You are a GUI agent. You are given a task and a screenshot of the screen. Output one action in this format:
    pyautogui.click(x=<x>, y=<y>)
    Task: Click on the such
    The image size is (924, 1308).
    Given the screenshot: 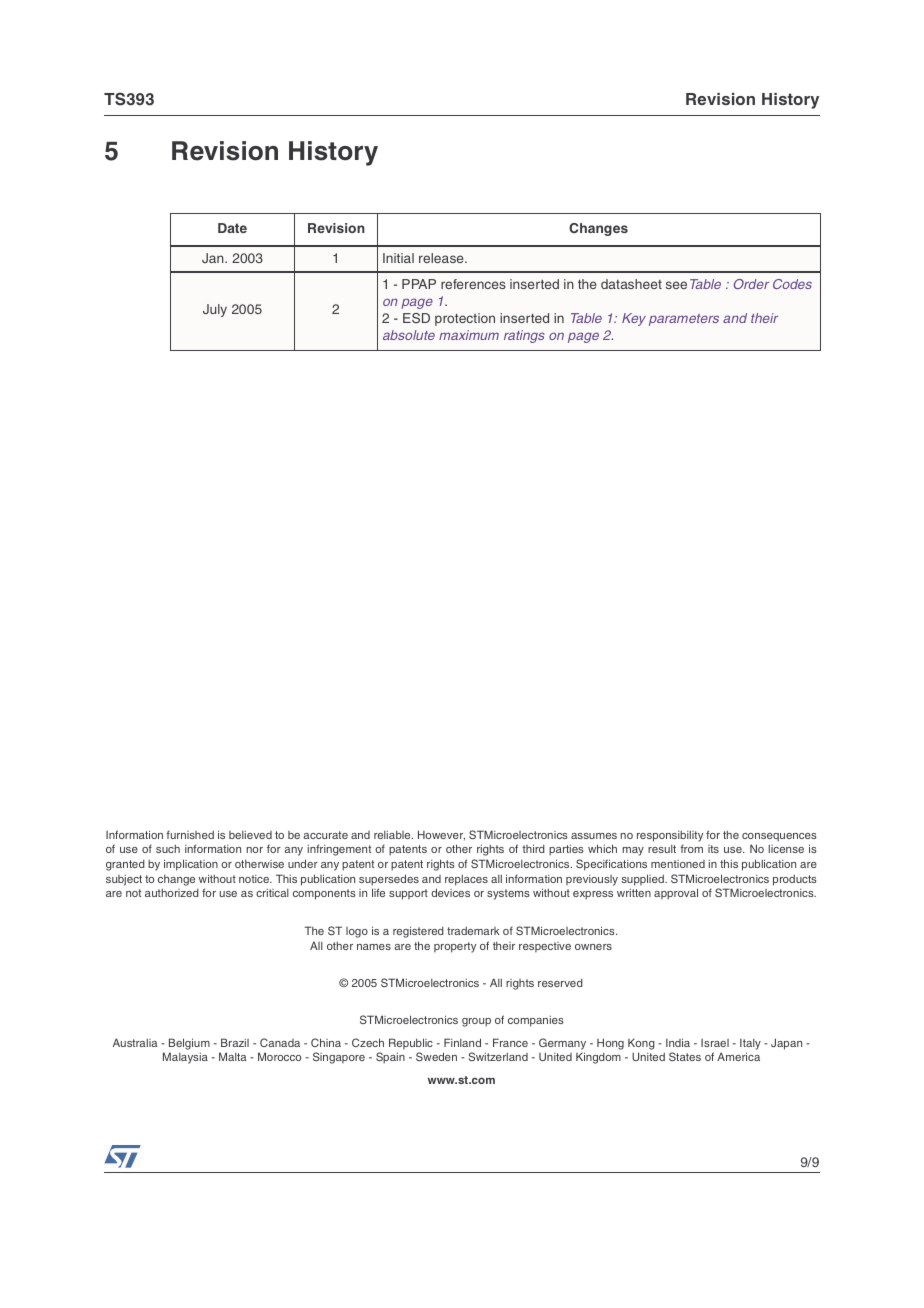 What is the action you would take?
    pyautogui.click(x=168, y=849)
